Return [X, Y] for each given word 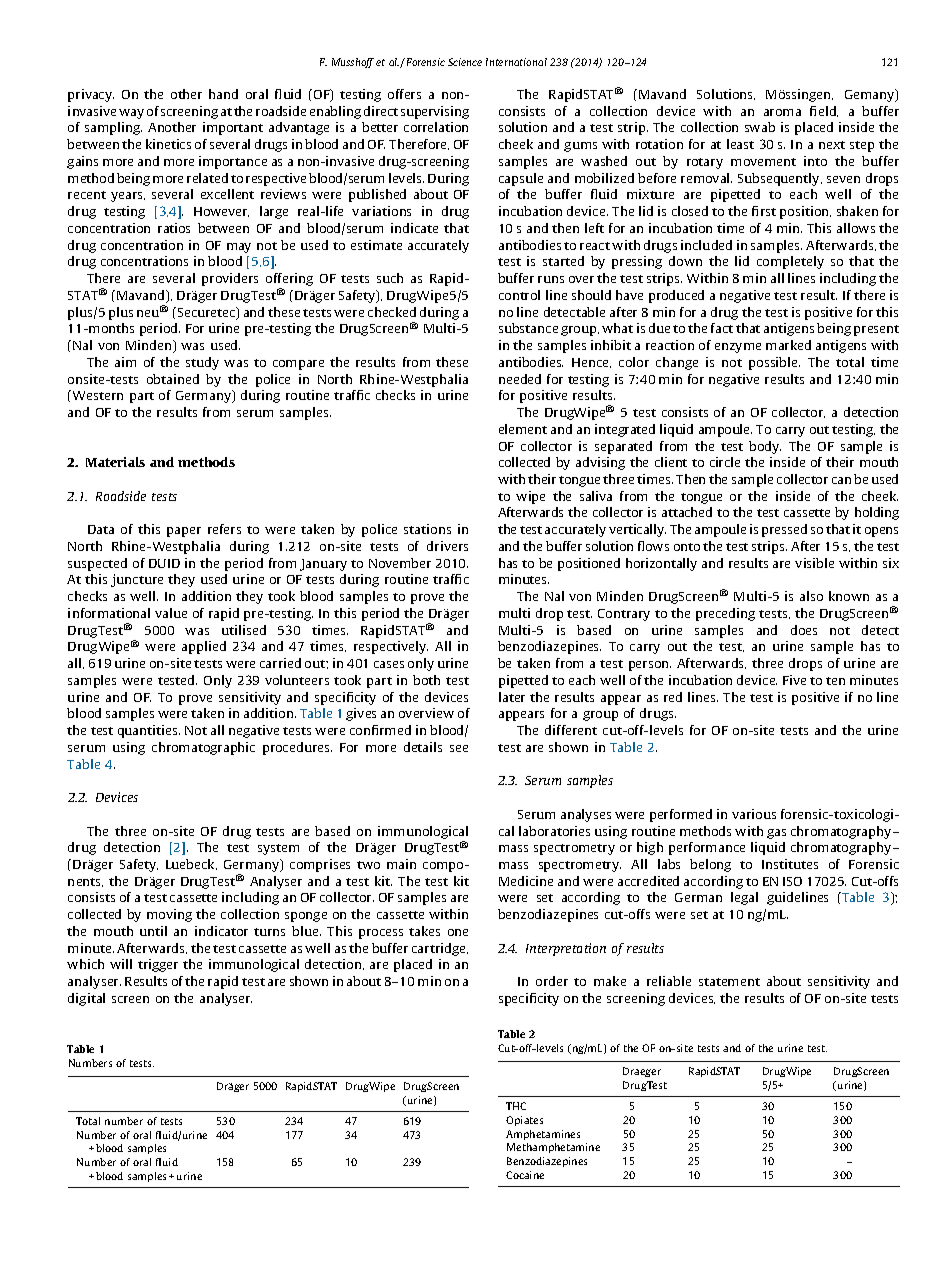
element [523, 429]
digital [86, 999]
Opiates [524, 1121]
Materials [115, 462]
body [765, 447]
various [754, 814]
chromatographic [203, 748]
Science [465, 62]
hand [223, 94]
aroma [782, 112]
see [459, 748]
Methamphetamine [553, 1148]
